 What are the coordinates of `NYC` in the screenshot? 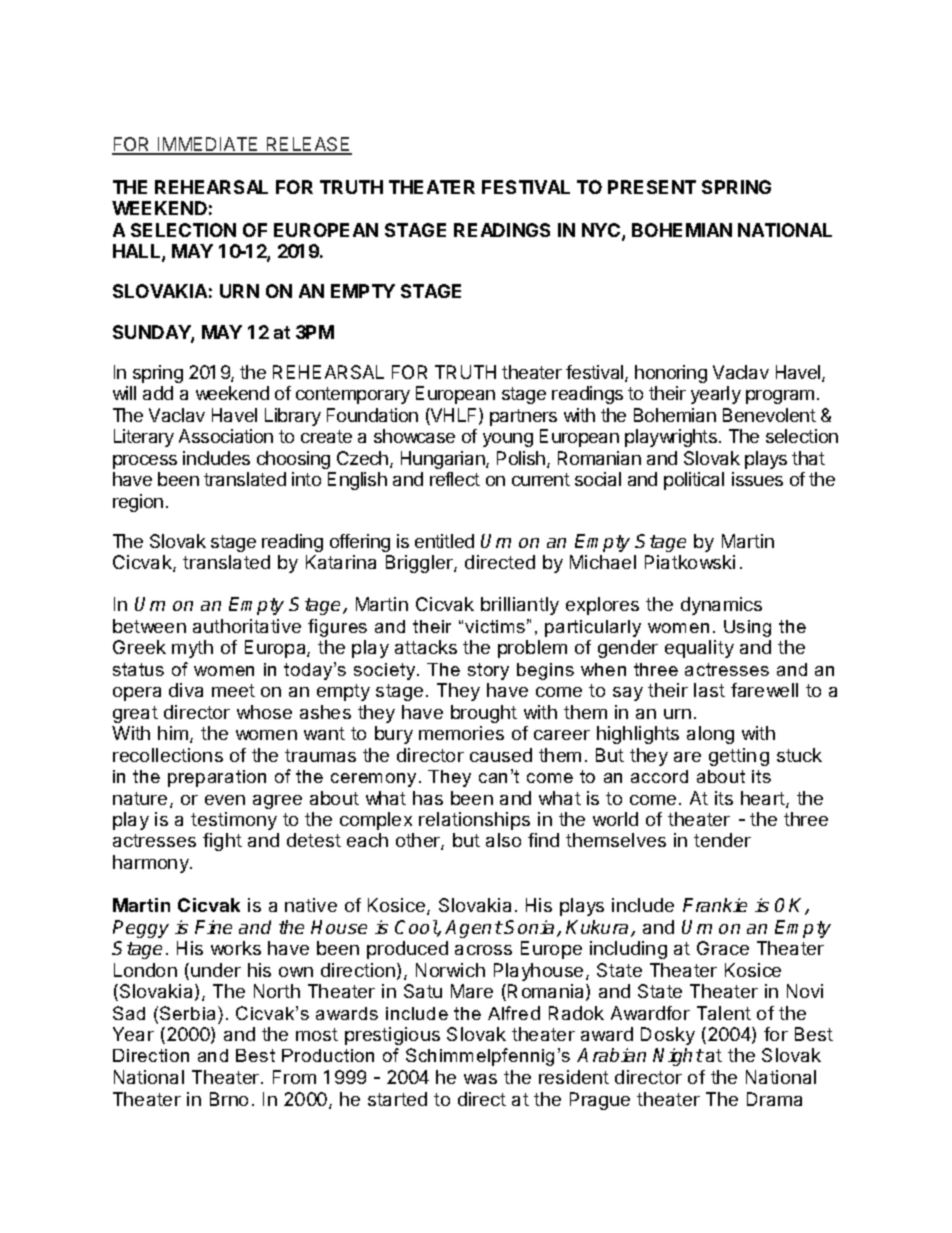 It's located at (602, 231).
